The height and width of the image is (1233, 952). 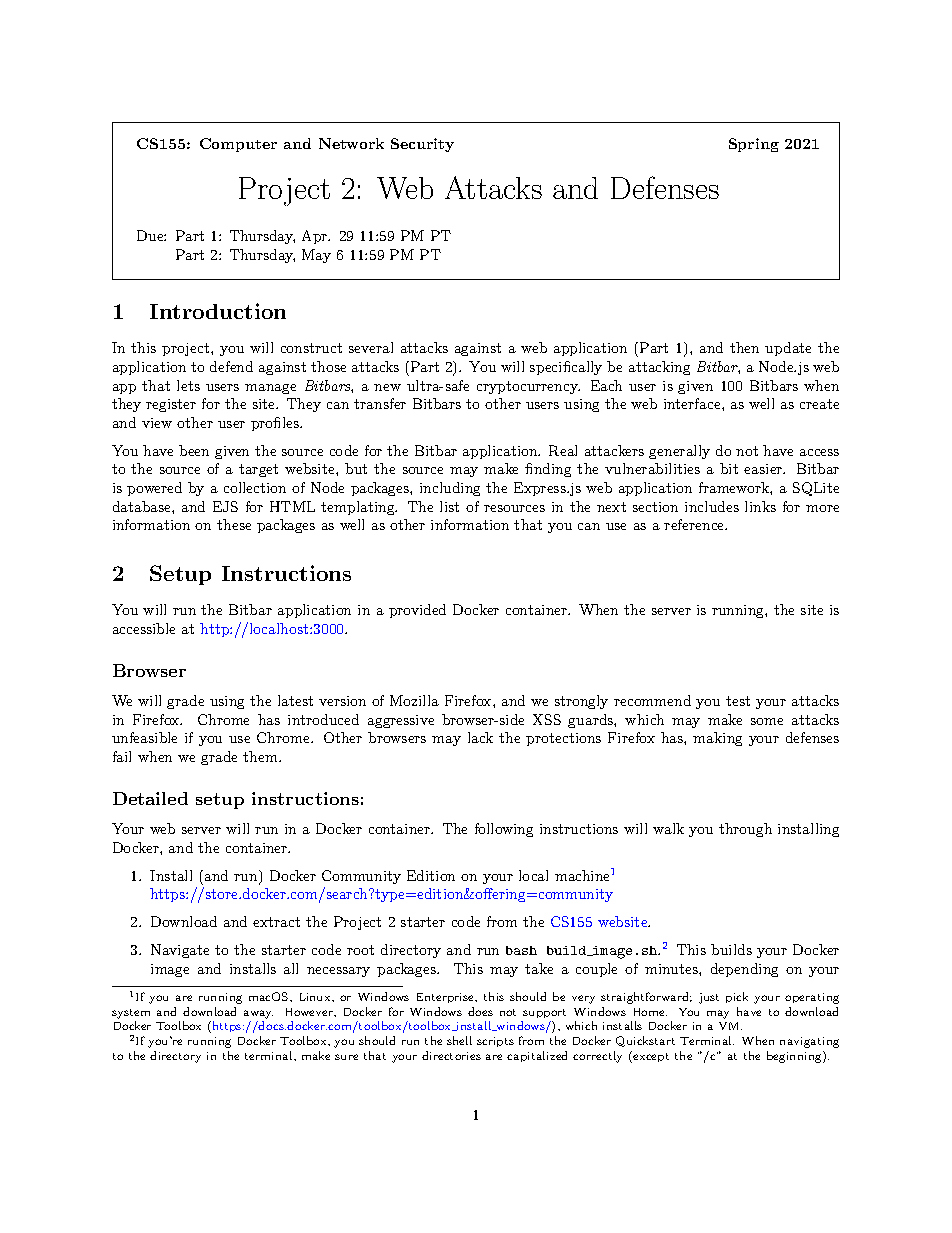 I want to click on lack, so click(x=480, y=737).
